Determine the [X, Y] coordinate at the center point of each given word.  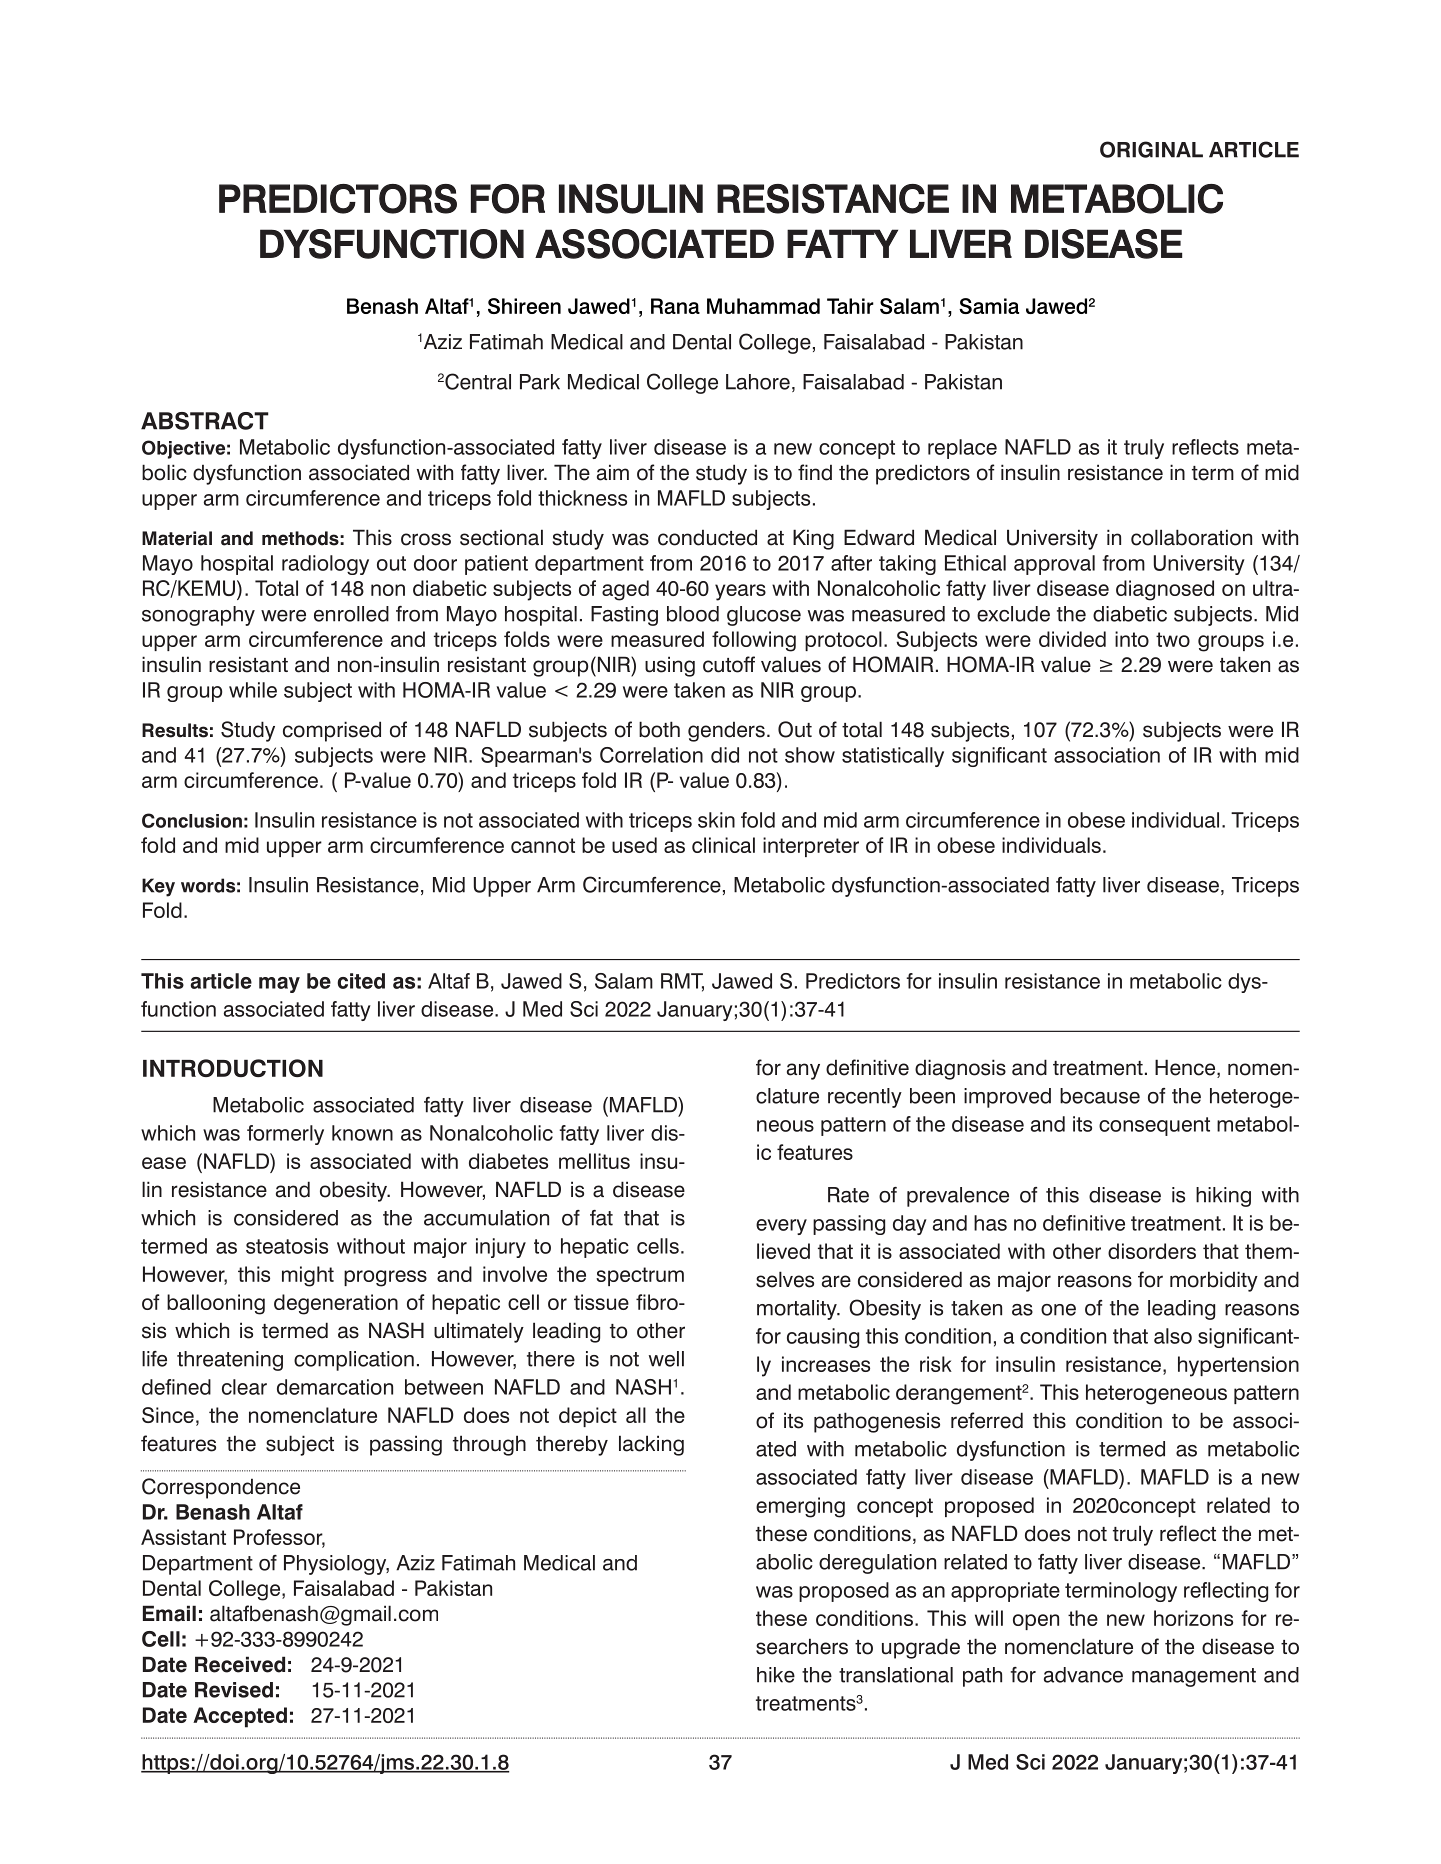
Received [240, 1664]
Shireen [524, 306]
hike [776, 1675]
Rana [675, 306]
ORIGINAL [1151, 149]
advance [1083, 1675]
